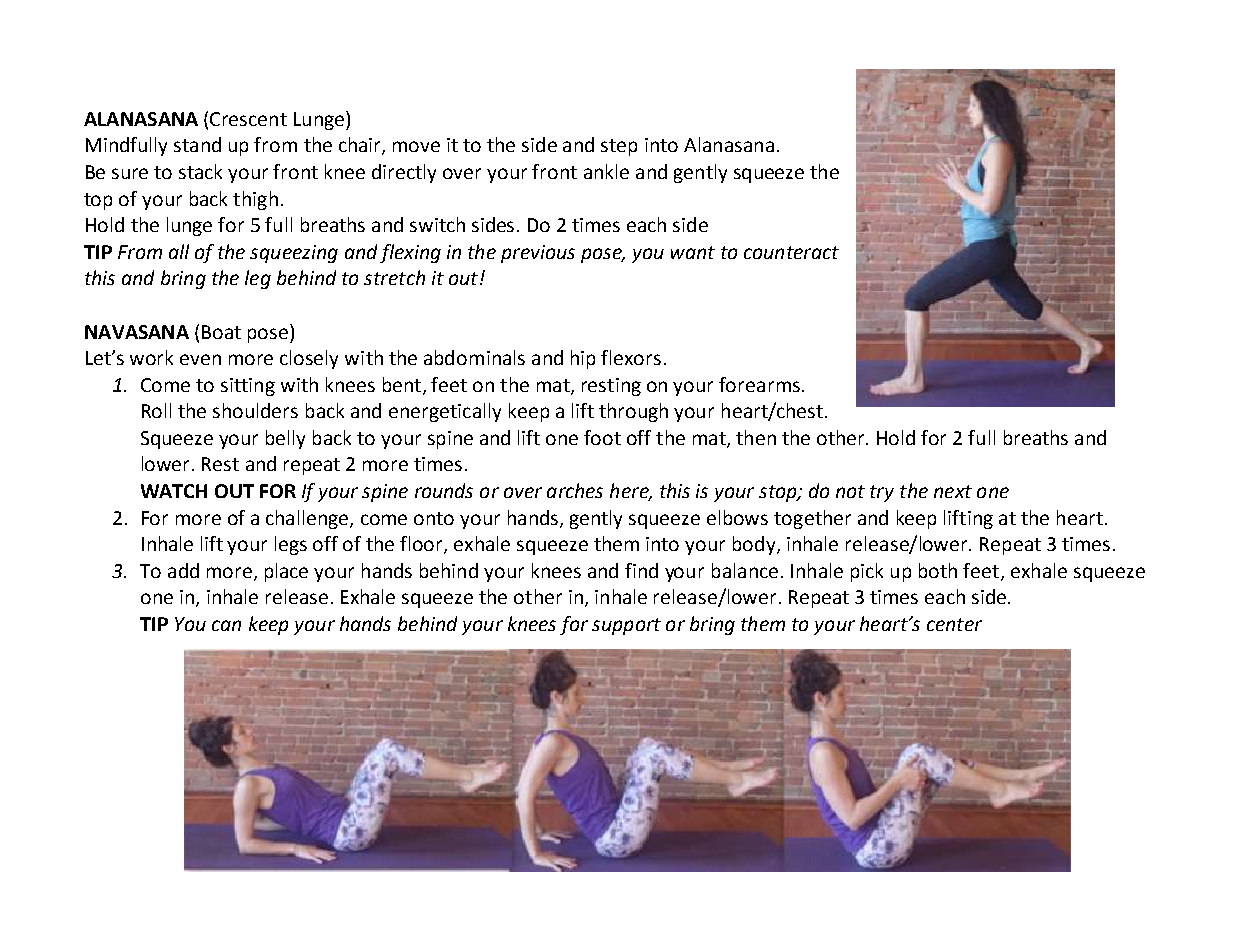 Image resolution: width=1233 pixels, height=952 pixels. I want to click on support, so click(626, 626).
